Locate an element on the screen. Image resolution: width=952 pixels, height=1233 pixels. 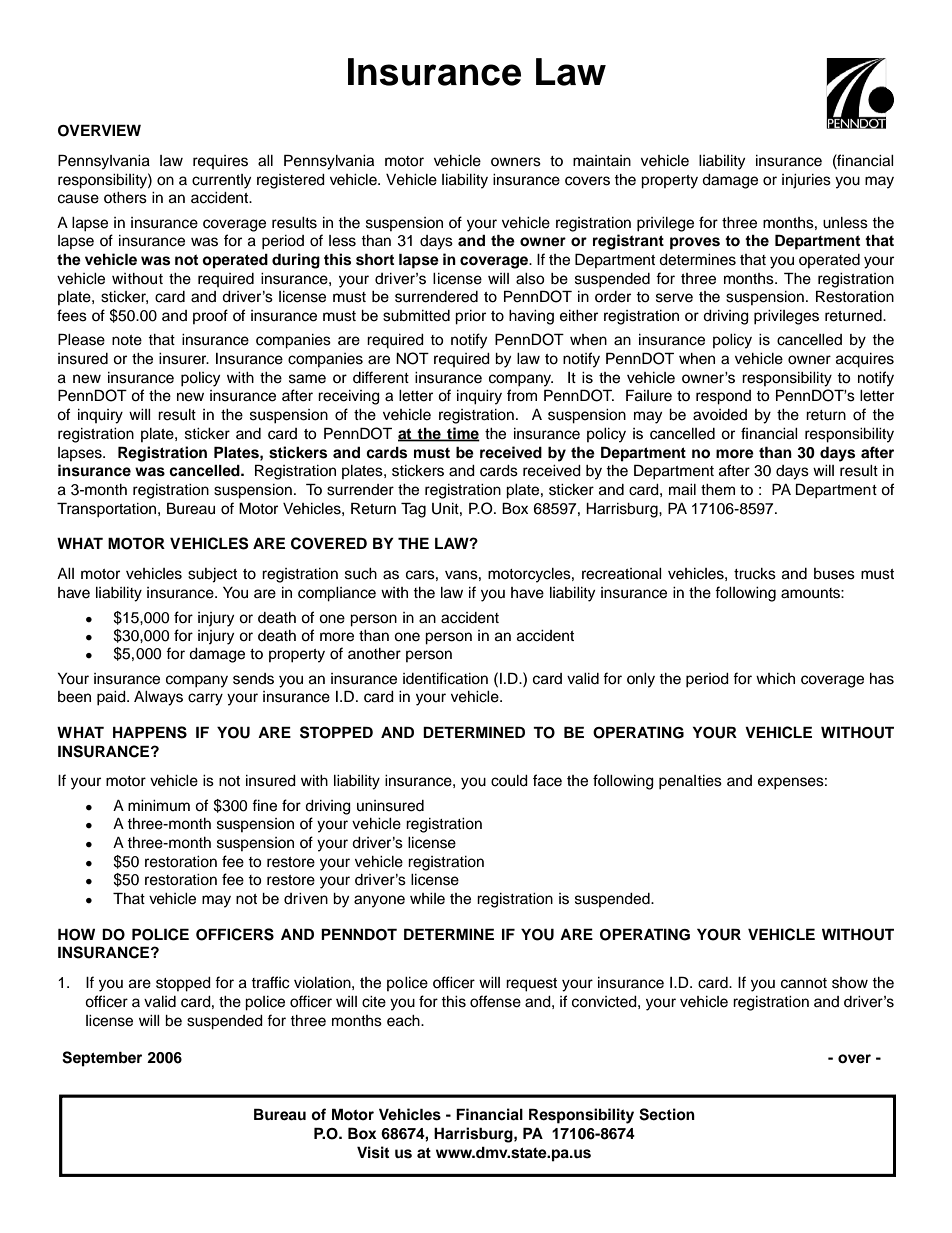
maintain is located at coordinates (602, 160).
